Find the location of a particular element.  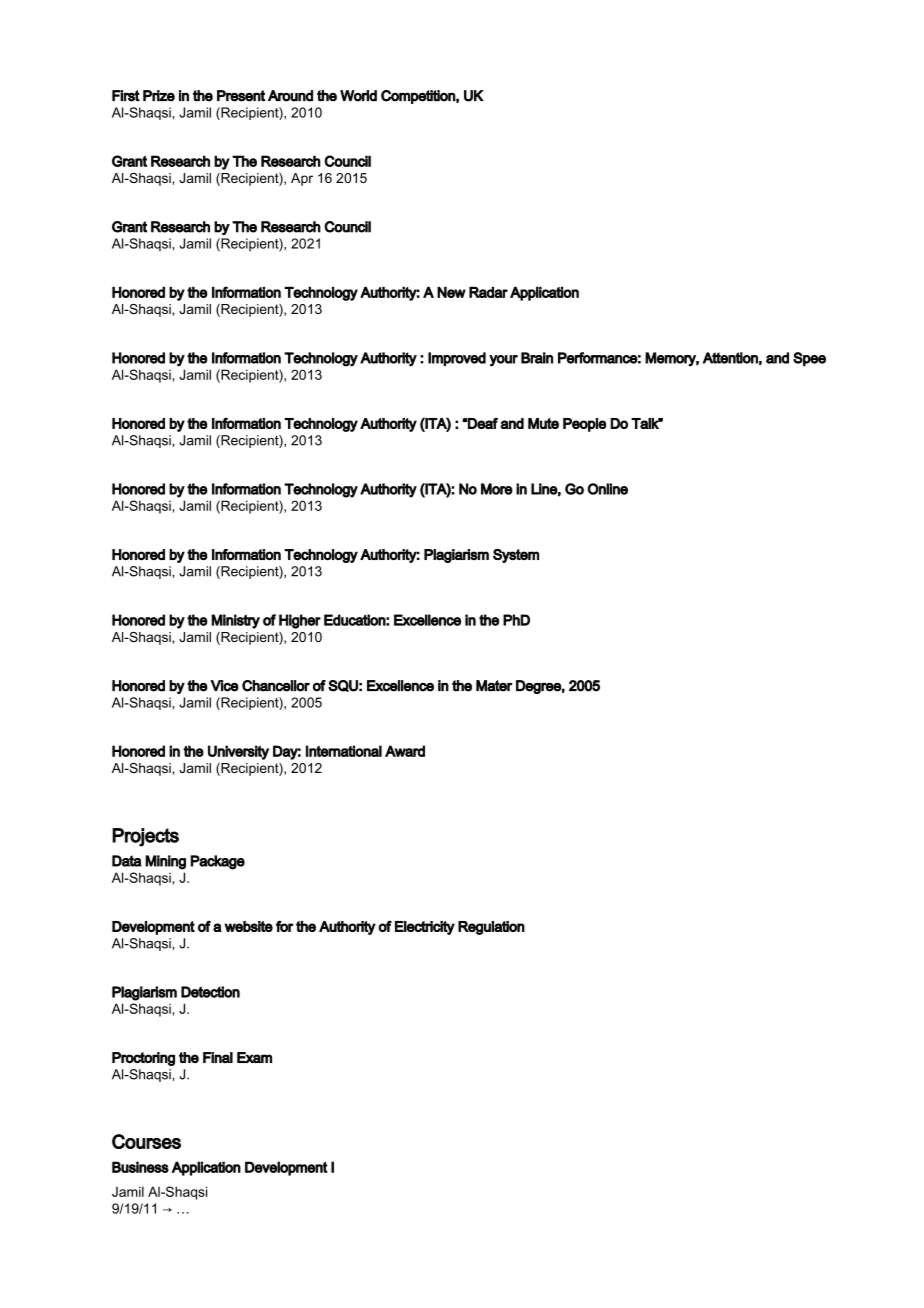

Courses is located at coordinates (146, 1141).
